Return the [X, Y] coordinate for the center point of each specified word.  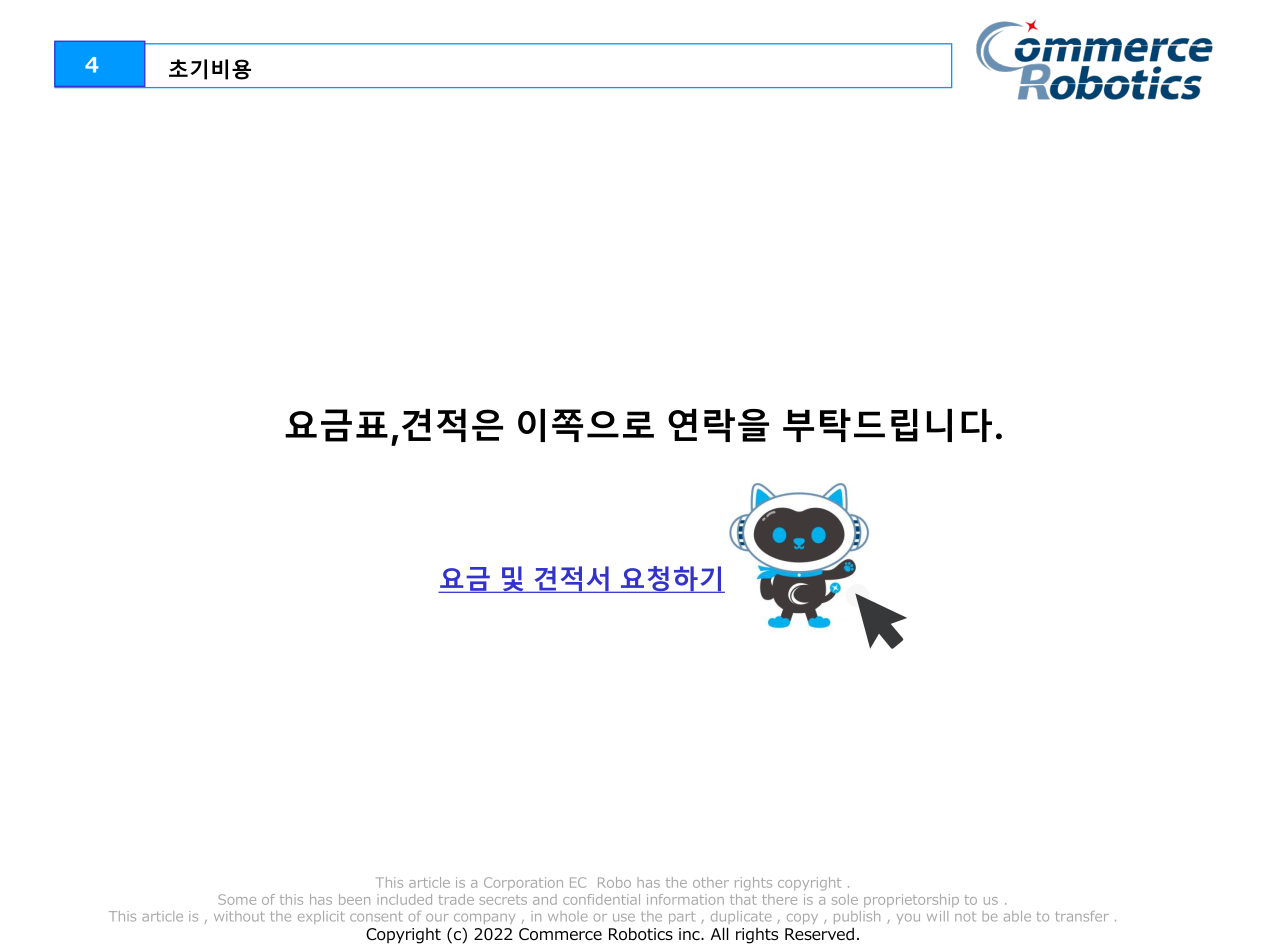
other [711, 882]
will [937, 916]
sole [845, 899]
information [685, 899]
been [354, 899]
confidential [601, 899]
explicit [321, 917]
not [965, 917]
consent [376, 916]
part [682, 918]
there [779, 899]
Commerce [560, 934]
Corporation [523, 883]
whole [568, 916]
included [404, 899]
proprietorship [911, 900]
